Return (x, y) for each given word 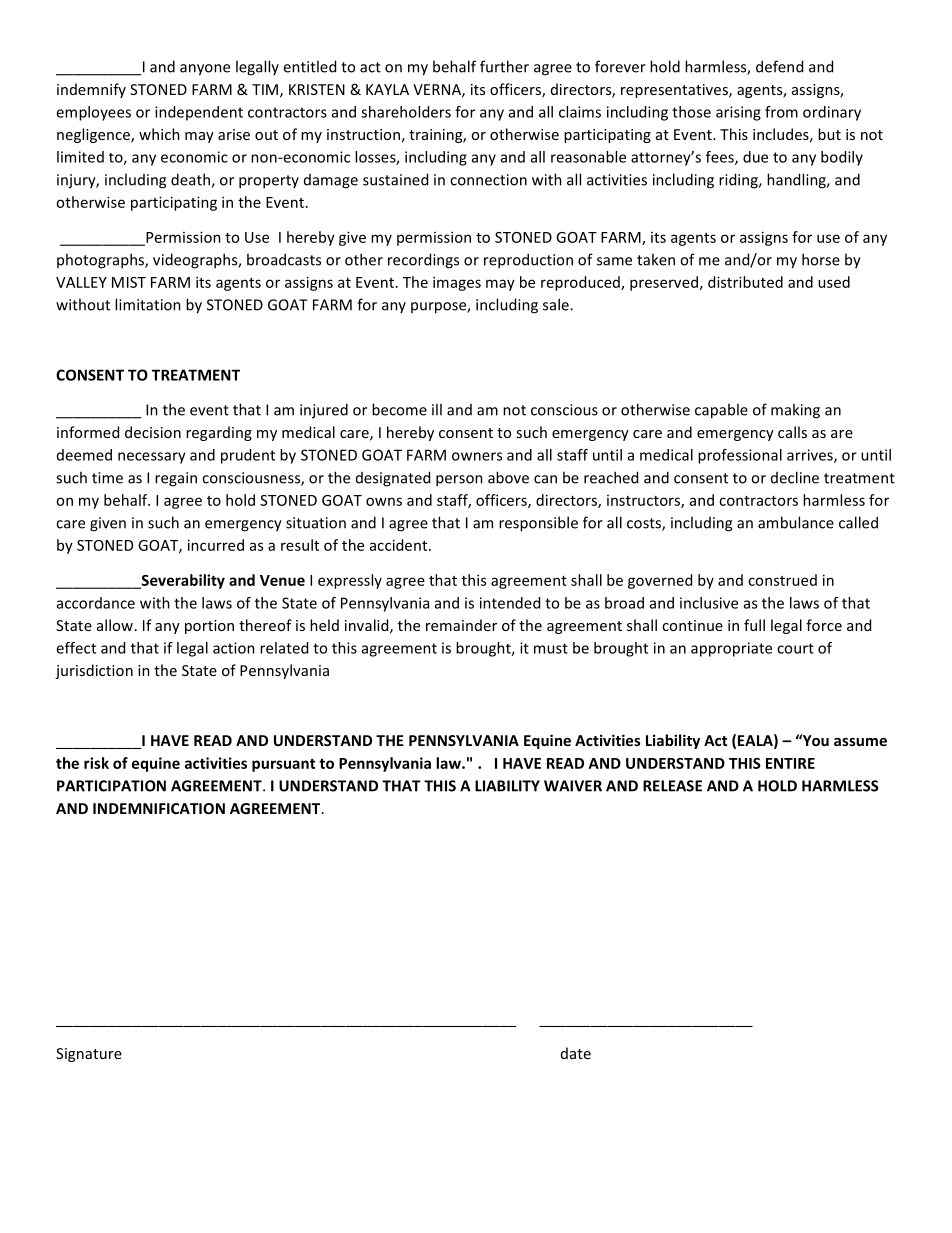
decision (153, 432)
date (576, 1053)
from (781, 112)
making (795, 411)
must (551, 648)
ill (437, 409)
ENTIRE (790, 763)
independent (199, 113)
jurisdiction (94, 671)
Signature (89, 1055)
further (504, 66)
